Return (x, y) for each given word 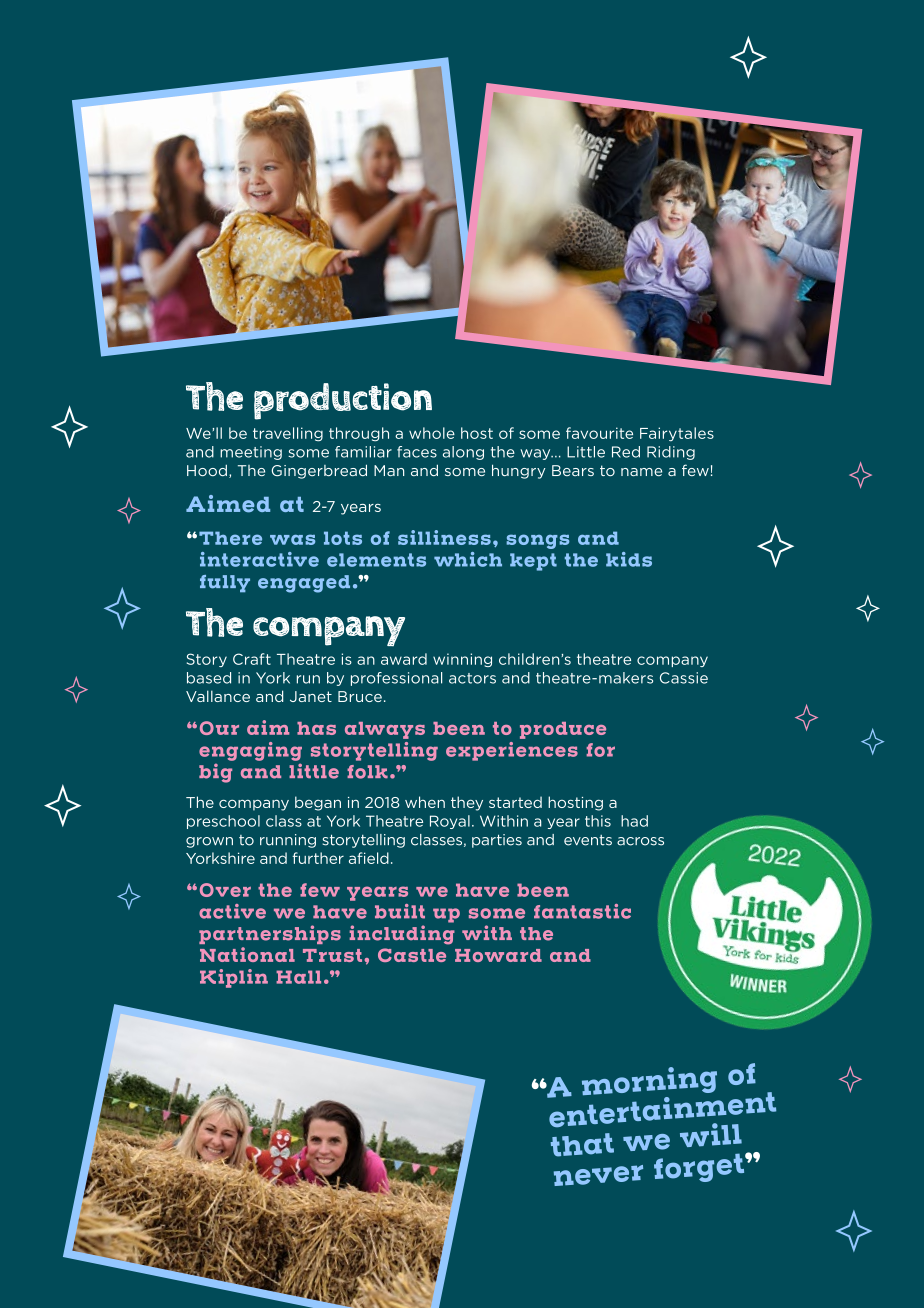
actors (472, 678)
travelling (288, 434)
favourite (599, 433)
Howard (498, 955)
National (247, 954)
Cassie (684, 678)
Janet (311, 696)
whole (432, 433)
